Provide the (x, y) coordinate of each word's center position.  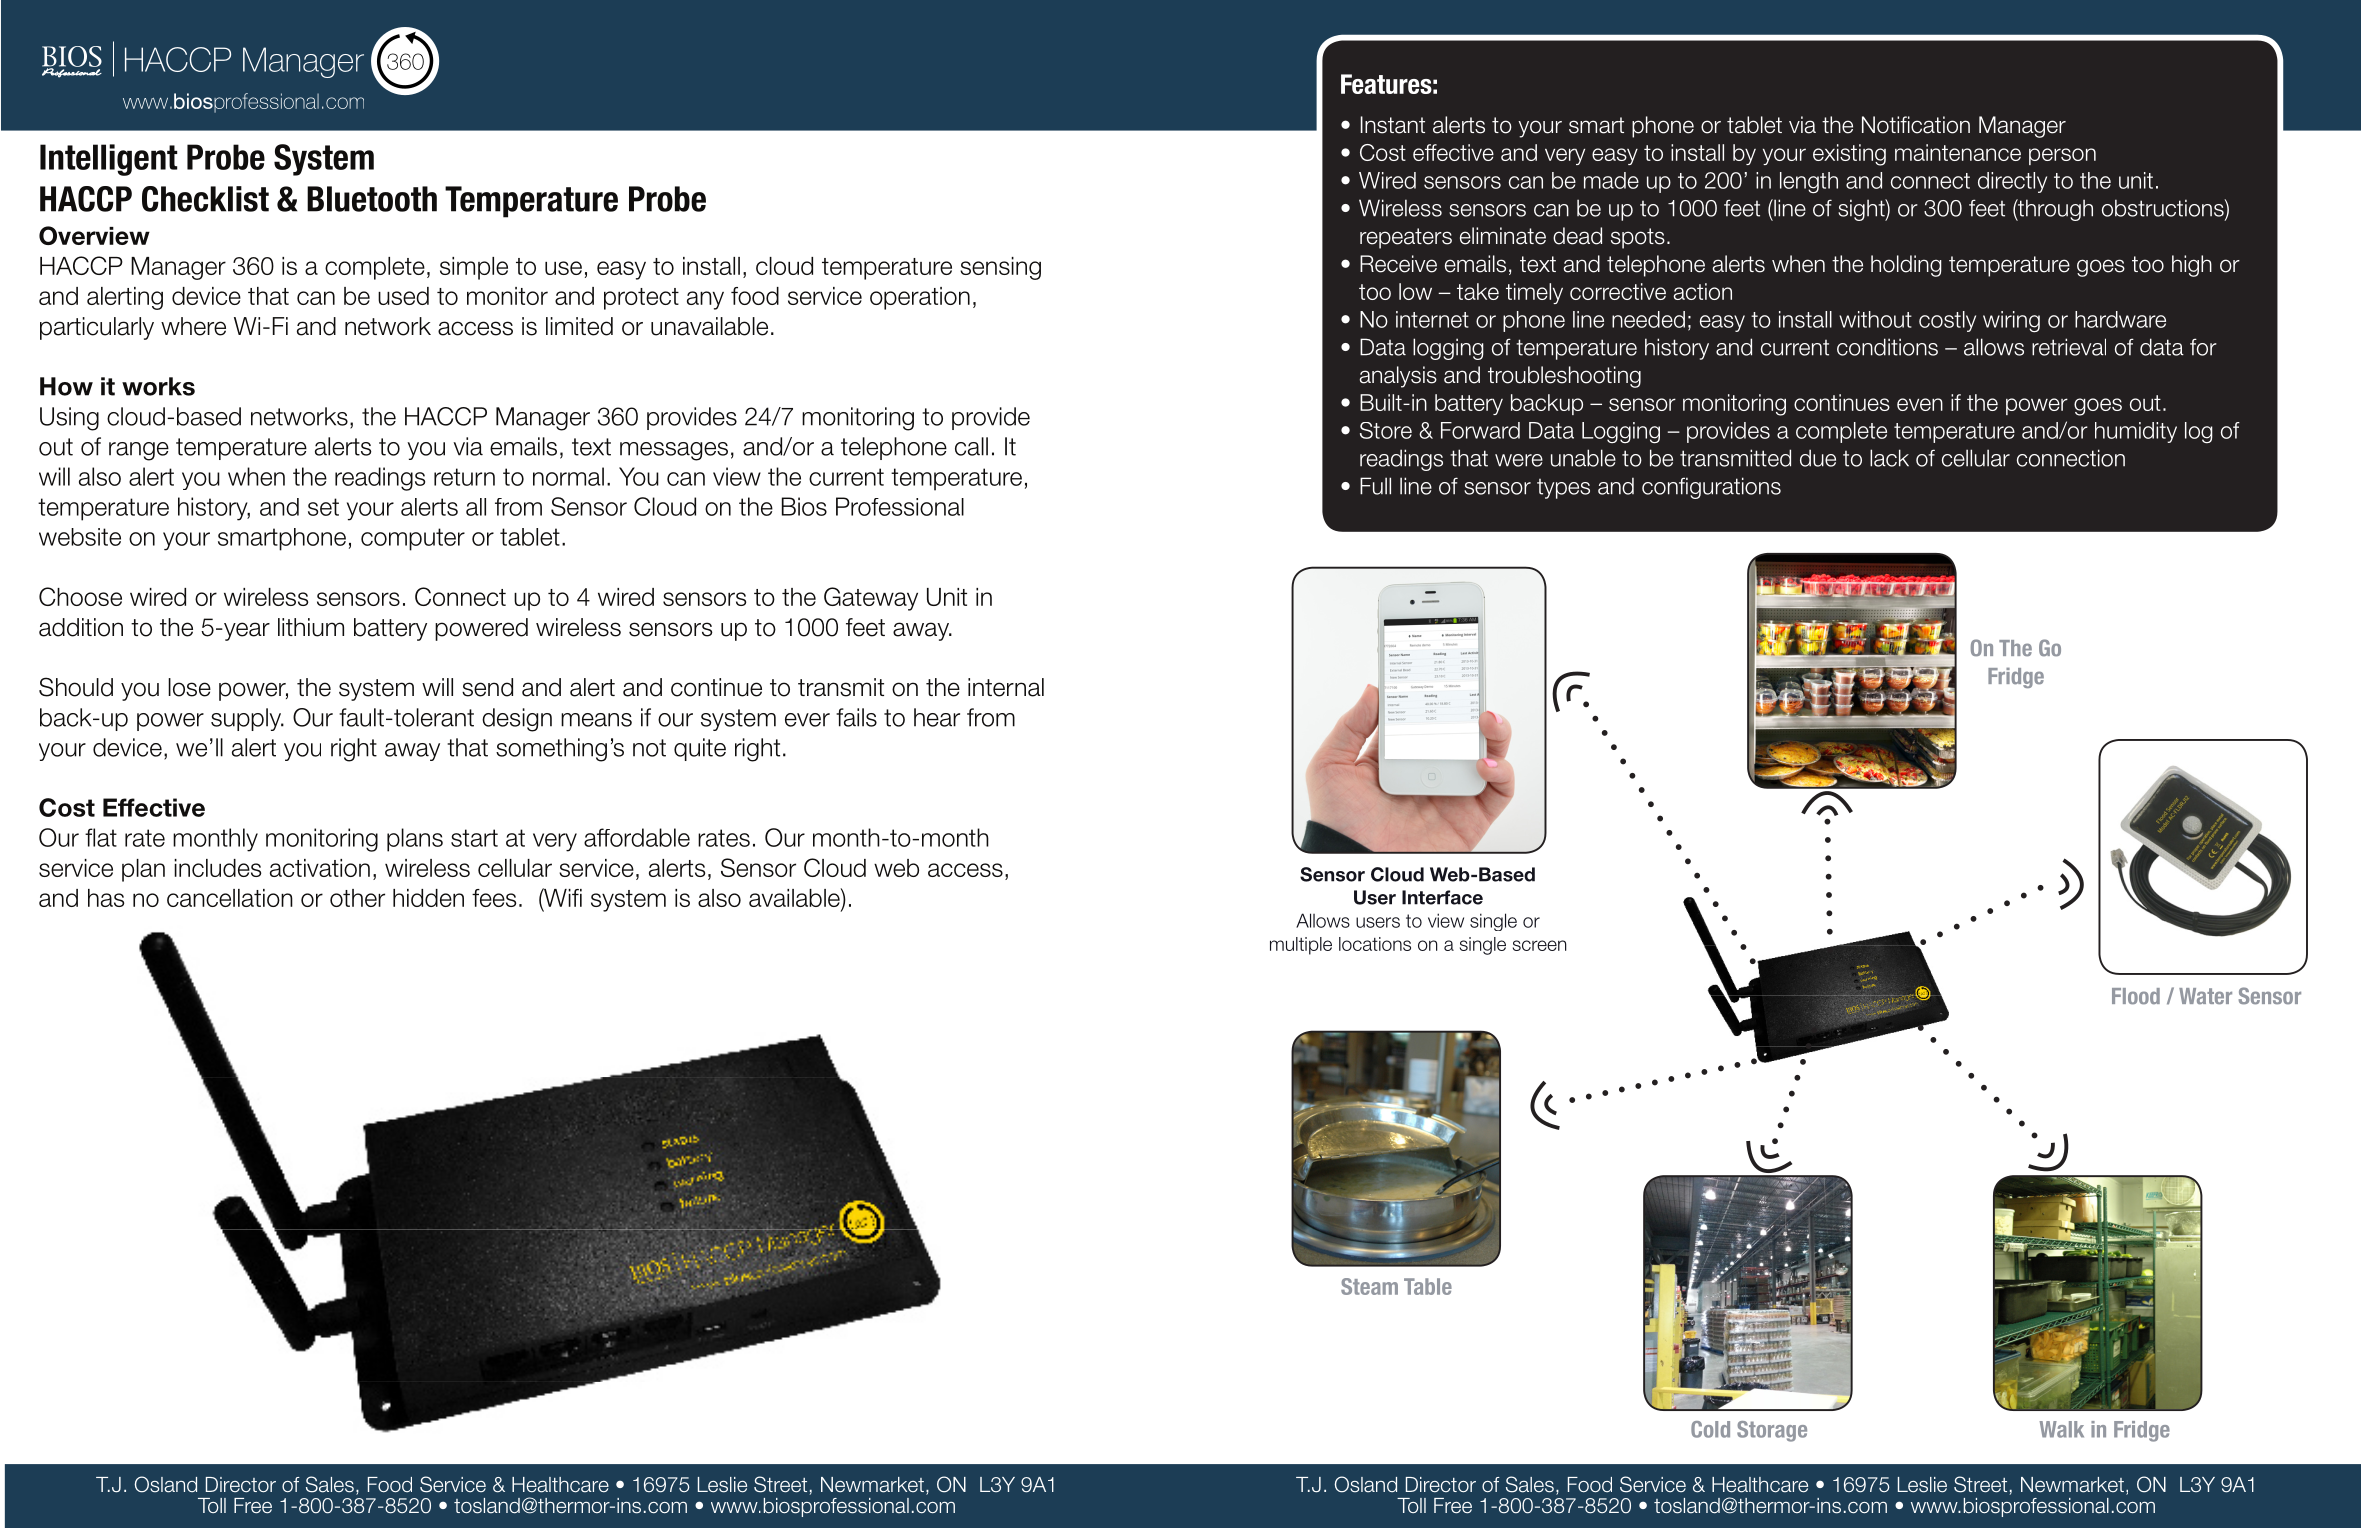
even (1920, 404)
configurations (1711, 488)
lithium (311, 627)
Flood (2136, 996)
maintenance (1958, 152)
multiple (1301, 946)
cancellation (230, 898)
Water (2205, 996)
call (971, 446)
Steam (1369, 1286)
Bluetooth (372, 199)
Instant (1393, 125)
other (357, 898)
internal (1006, 687)
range (139, 451)
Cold (1710, 1429)
